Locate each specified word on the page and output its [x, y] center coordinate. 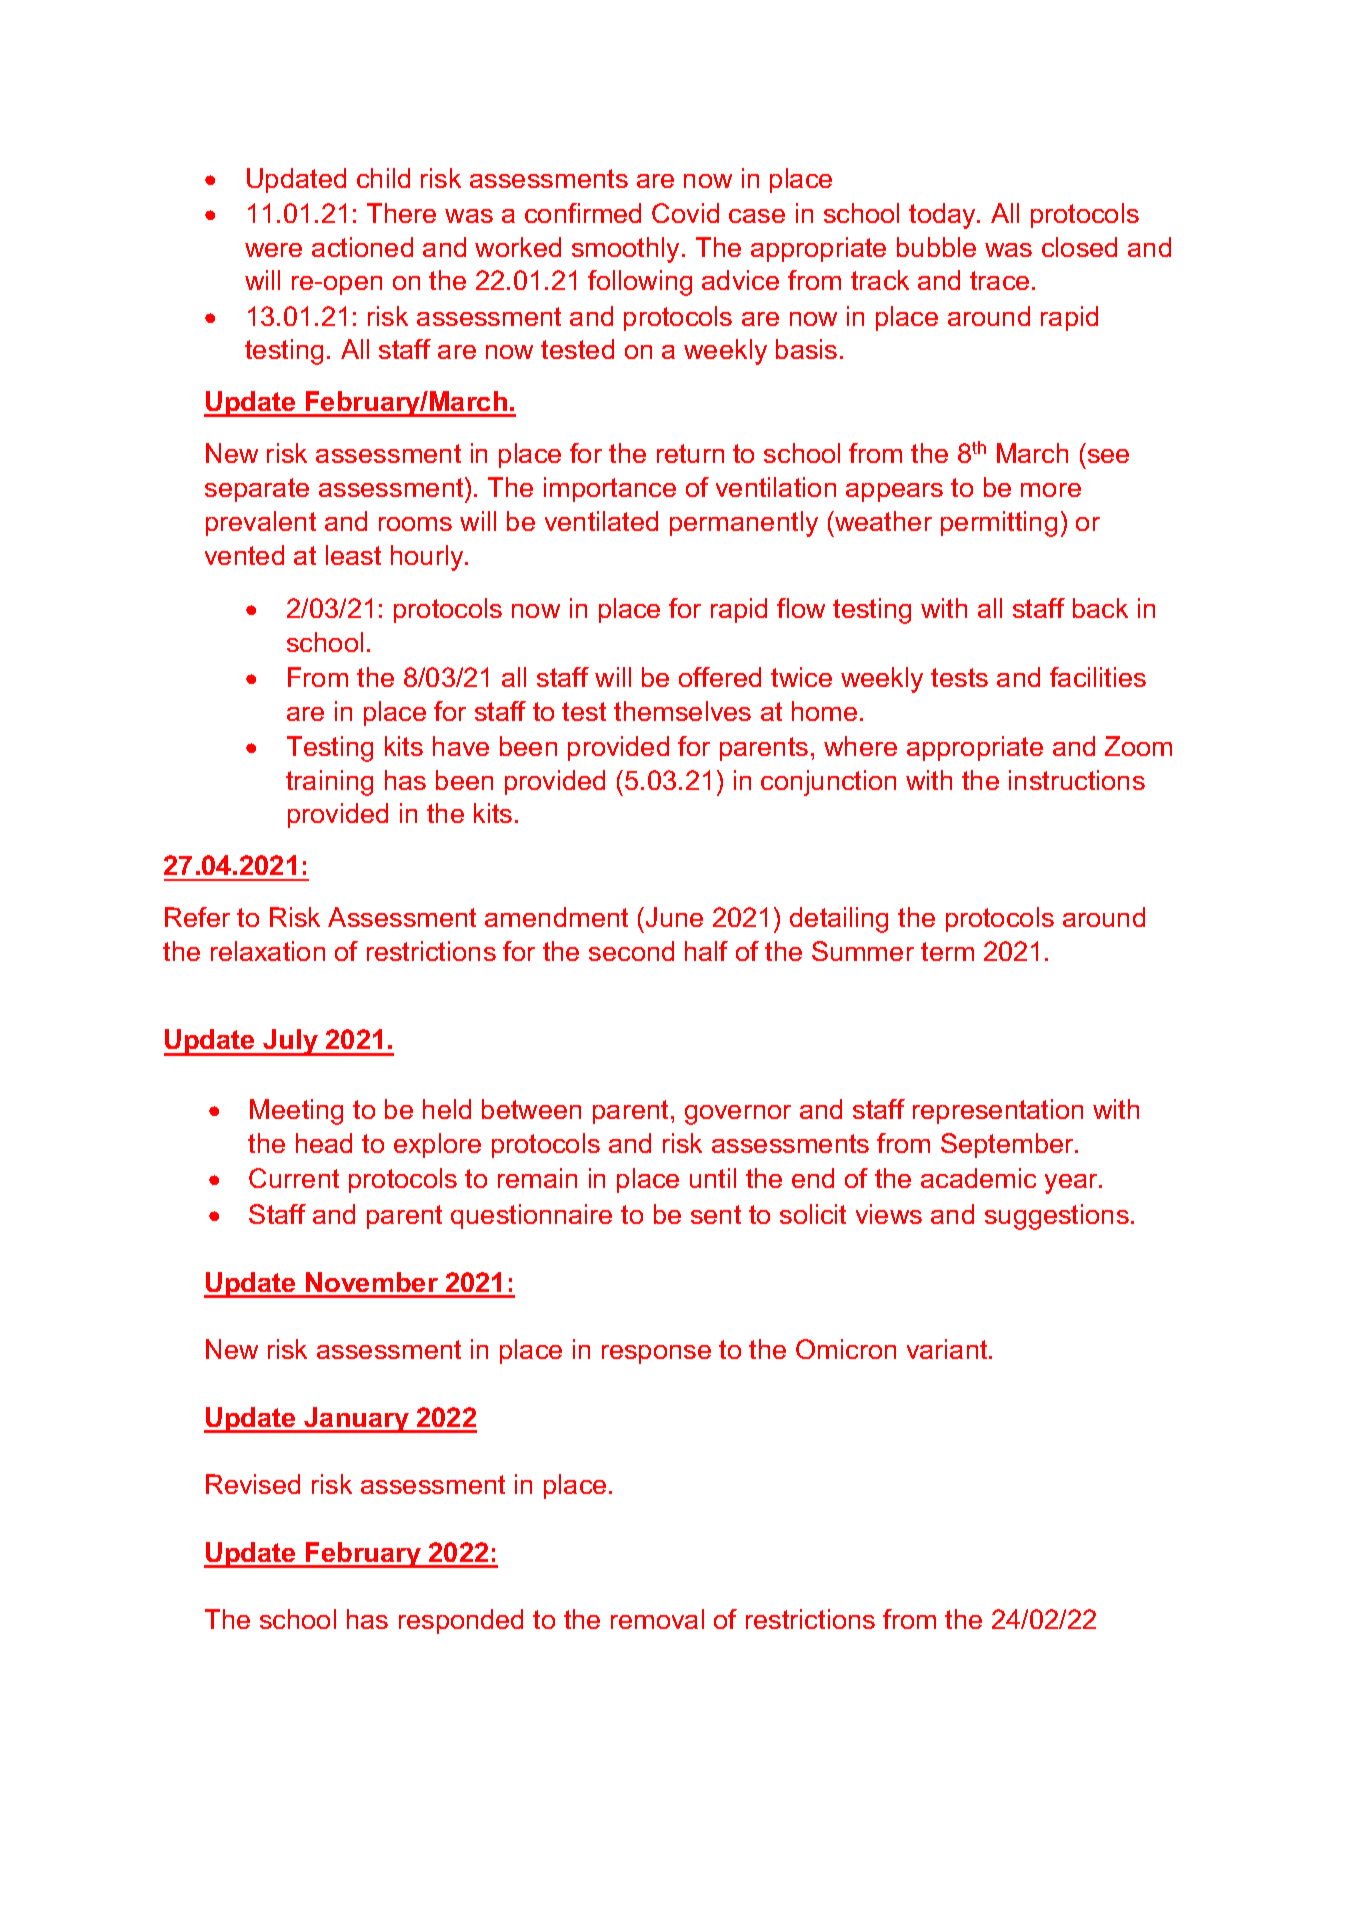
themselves [682, 711]
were [273, 250]
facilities [1098, 677]
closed [1079, 247]
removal [657, 1619]
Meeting [296, 1112]
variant [948, 1349]
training [329, 783]
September [1008, 1145]
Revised [253, 1484]
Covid [685, 213]
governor [738, 1115]
